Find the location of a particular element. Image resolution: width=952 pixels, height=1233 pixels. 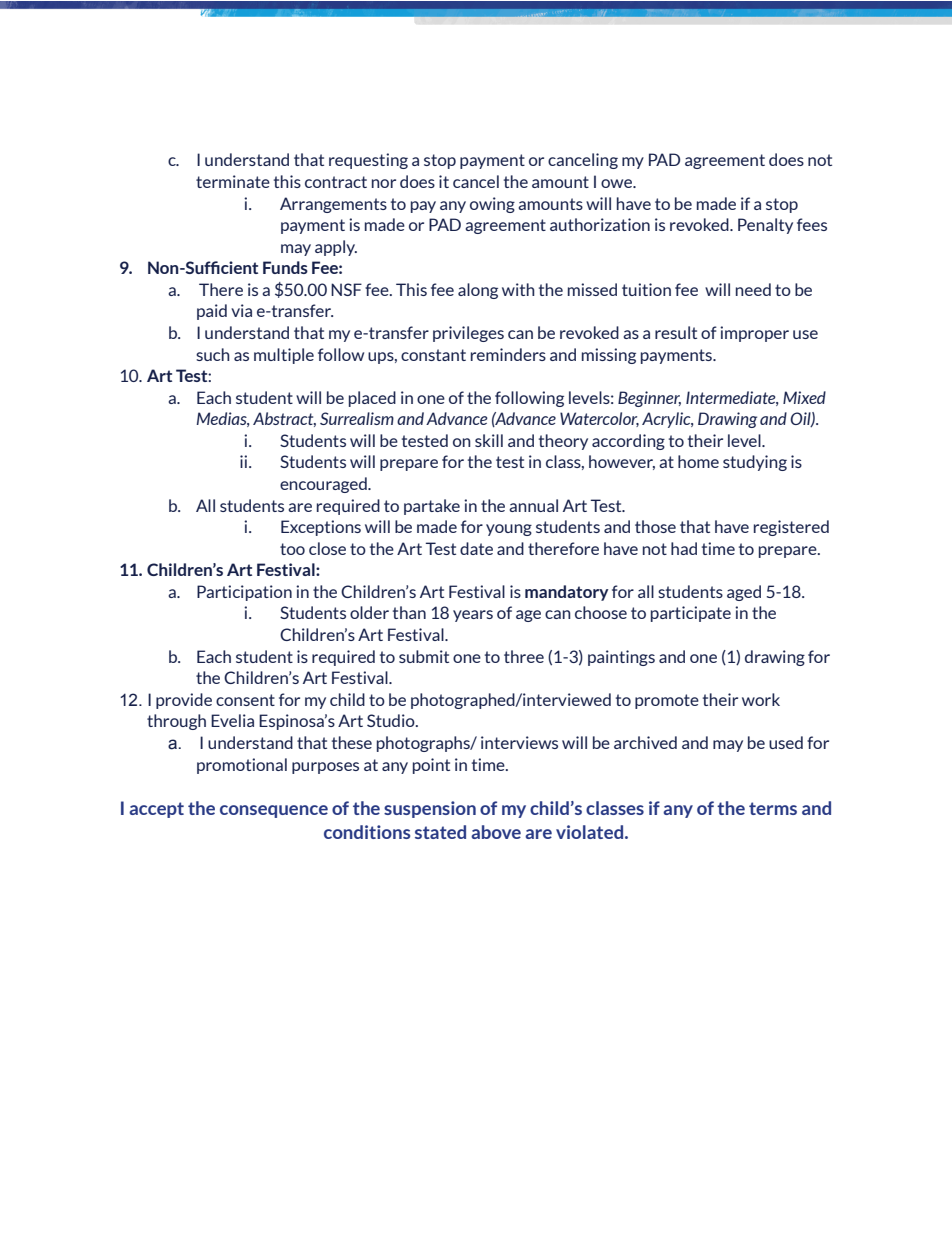

terminate is located at coordinates (233, 181).
